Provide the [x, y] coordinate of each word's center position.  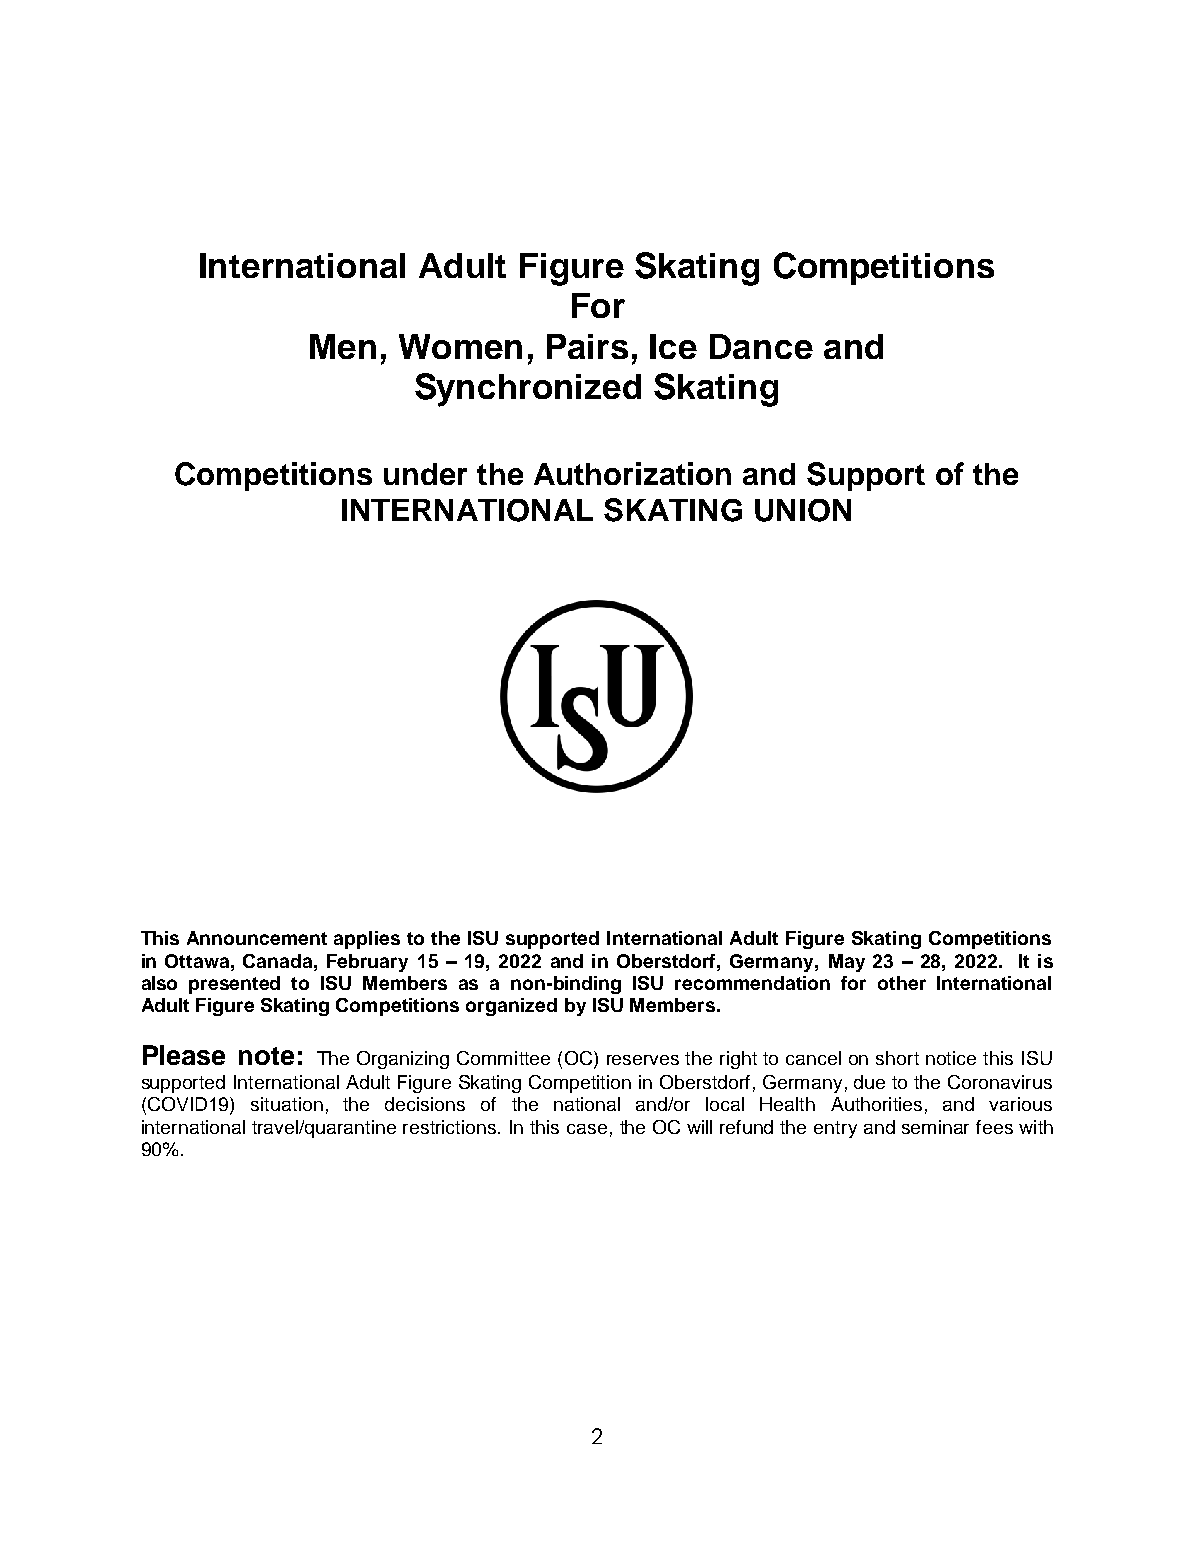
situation [287, 1104]
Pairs [587, 346]
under [425, 474]
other [902, 983]
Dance [761, 346]
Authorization [632, 473]
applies [367, 940]
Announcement [257, 938]
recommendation [752, 983]
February [367, 963]
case [587, 1129]
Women [460, 346]
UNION [803, 510]
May [847, 963]
